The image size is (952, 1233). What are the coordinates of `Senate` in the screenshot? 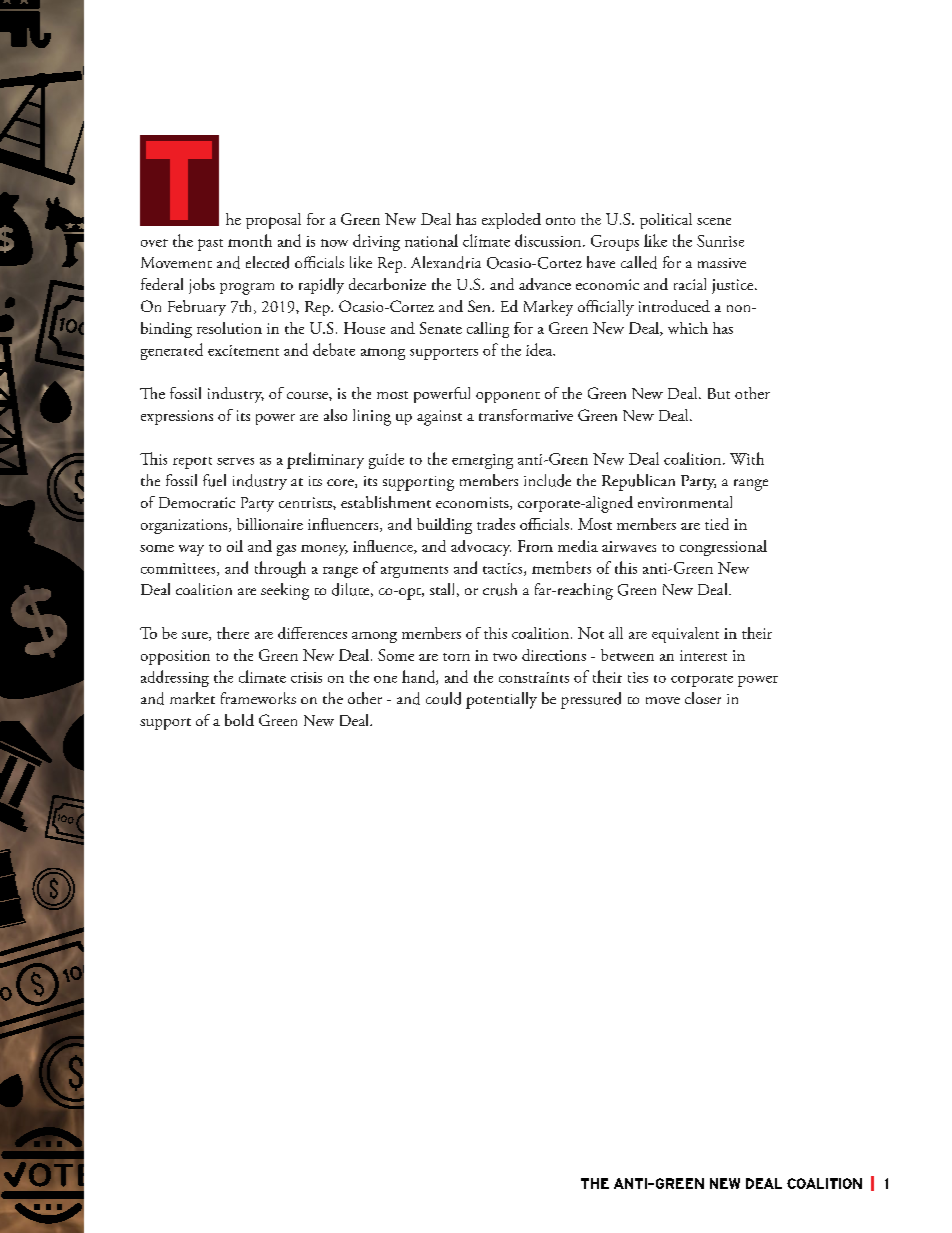 It's located at (441, 328).
